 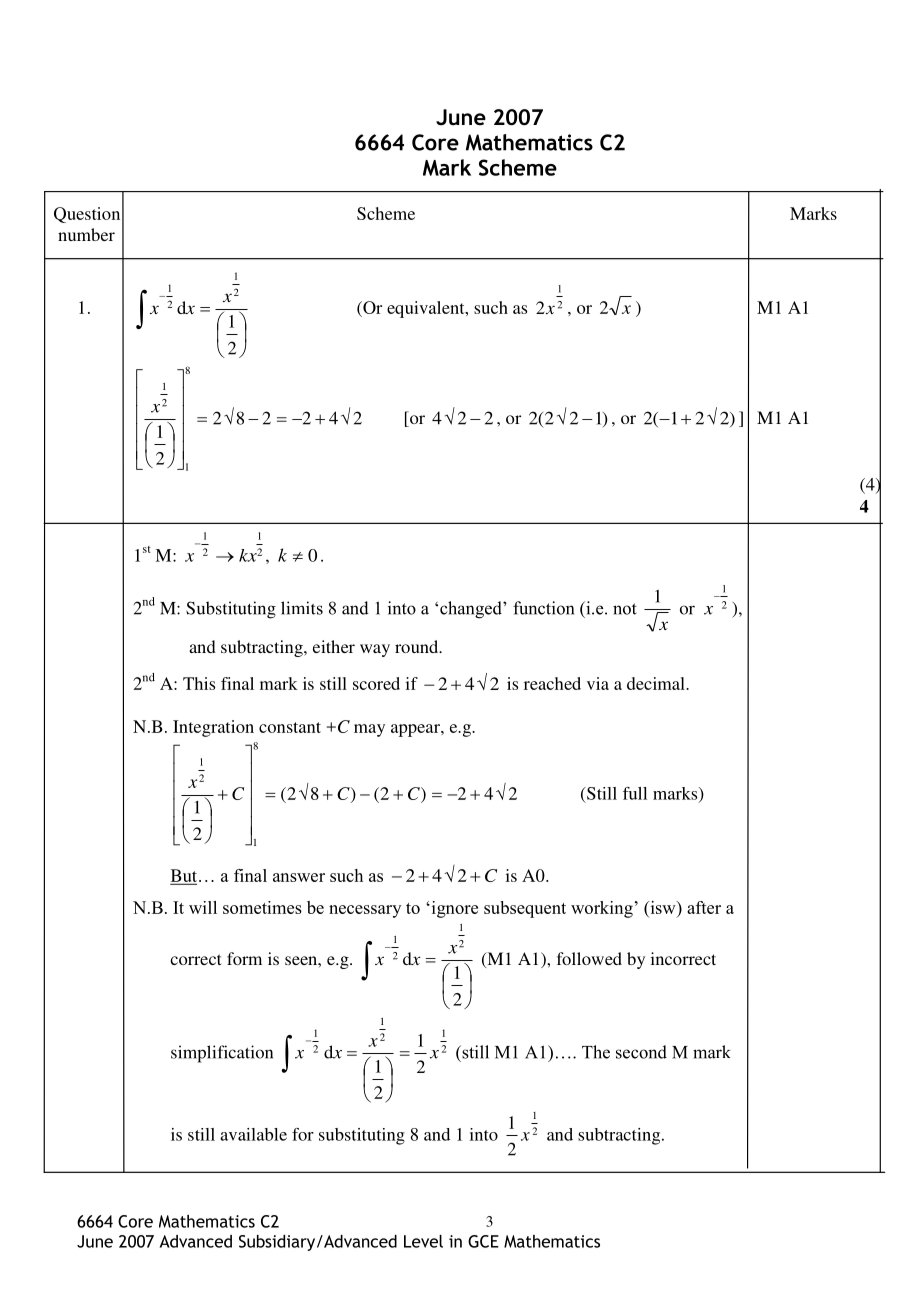 I want to click on available, so click(x=253, y=1134).
